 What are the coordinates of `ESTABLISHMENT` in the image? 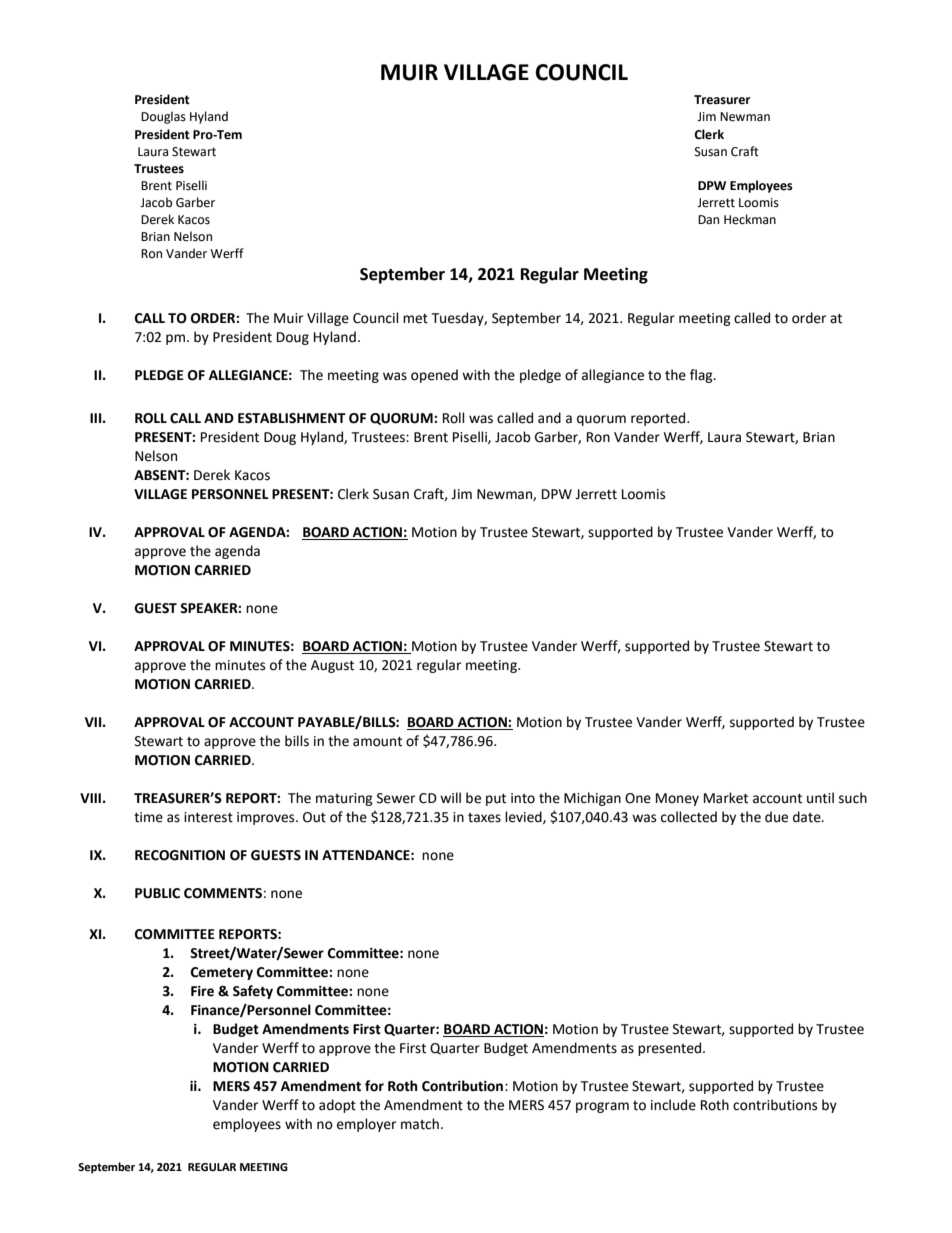 It's located at (292, 418).
